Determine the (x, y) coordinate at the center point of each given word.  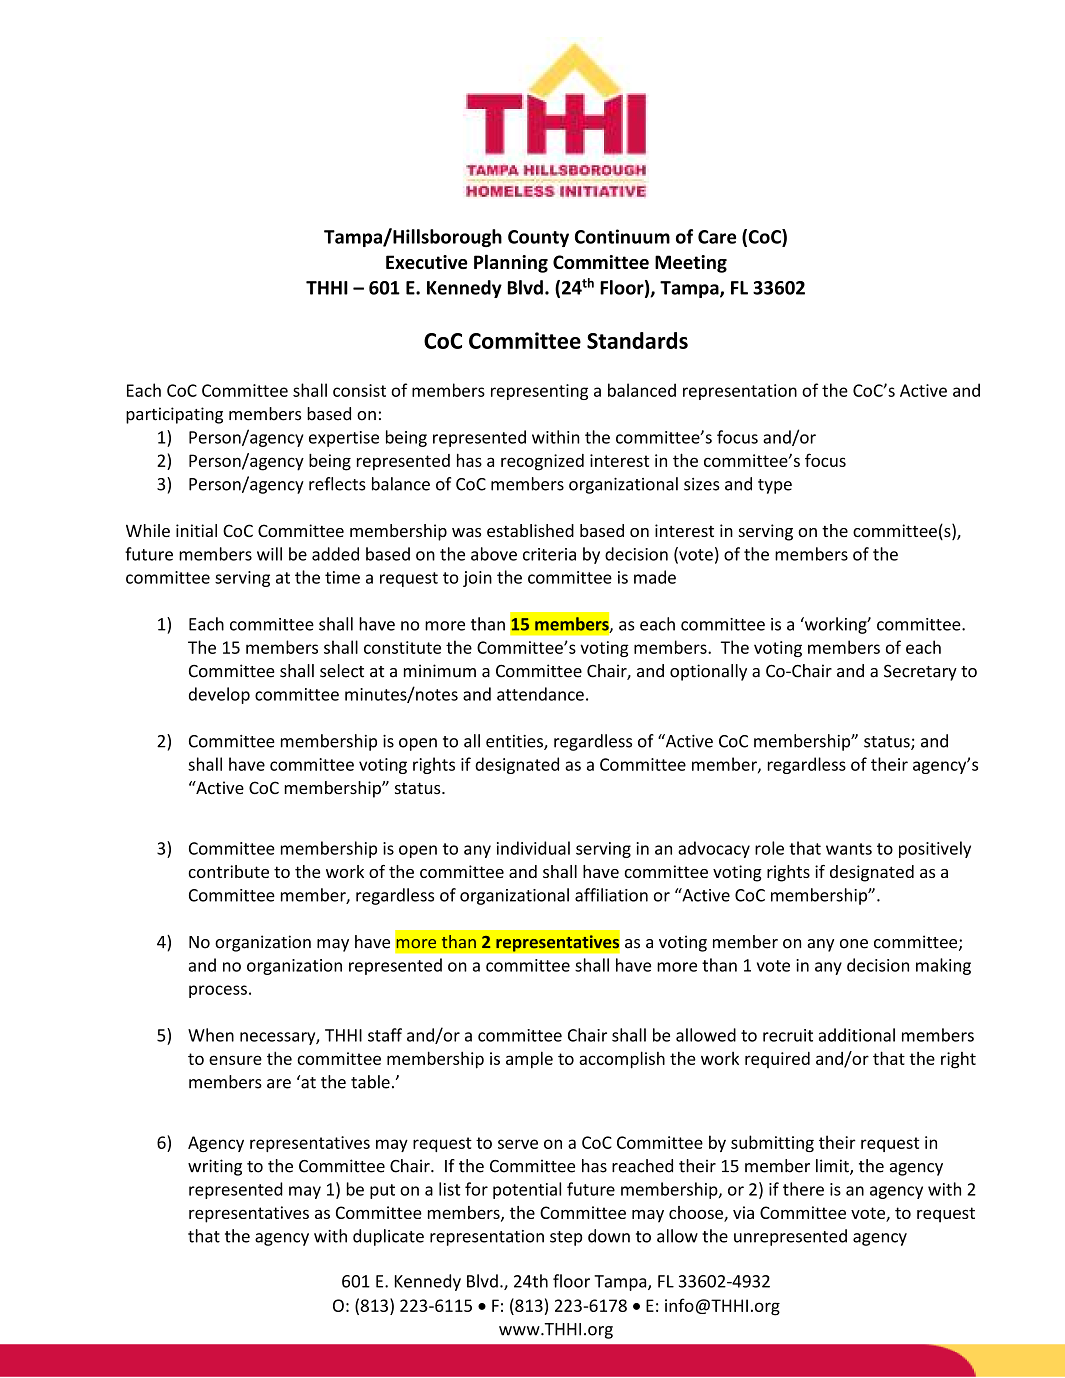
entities (515, 742)
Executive (427, 262)
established (530, 530)
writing (215, 1167)
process (218, 991)
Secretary (920, 673)
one (854, 944)
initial (196, 530)
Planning (511, 263)
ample (529, 1060)
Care (717, 237)
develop (219, 695)
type (775, 486)
